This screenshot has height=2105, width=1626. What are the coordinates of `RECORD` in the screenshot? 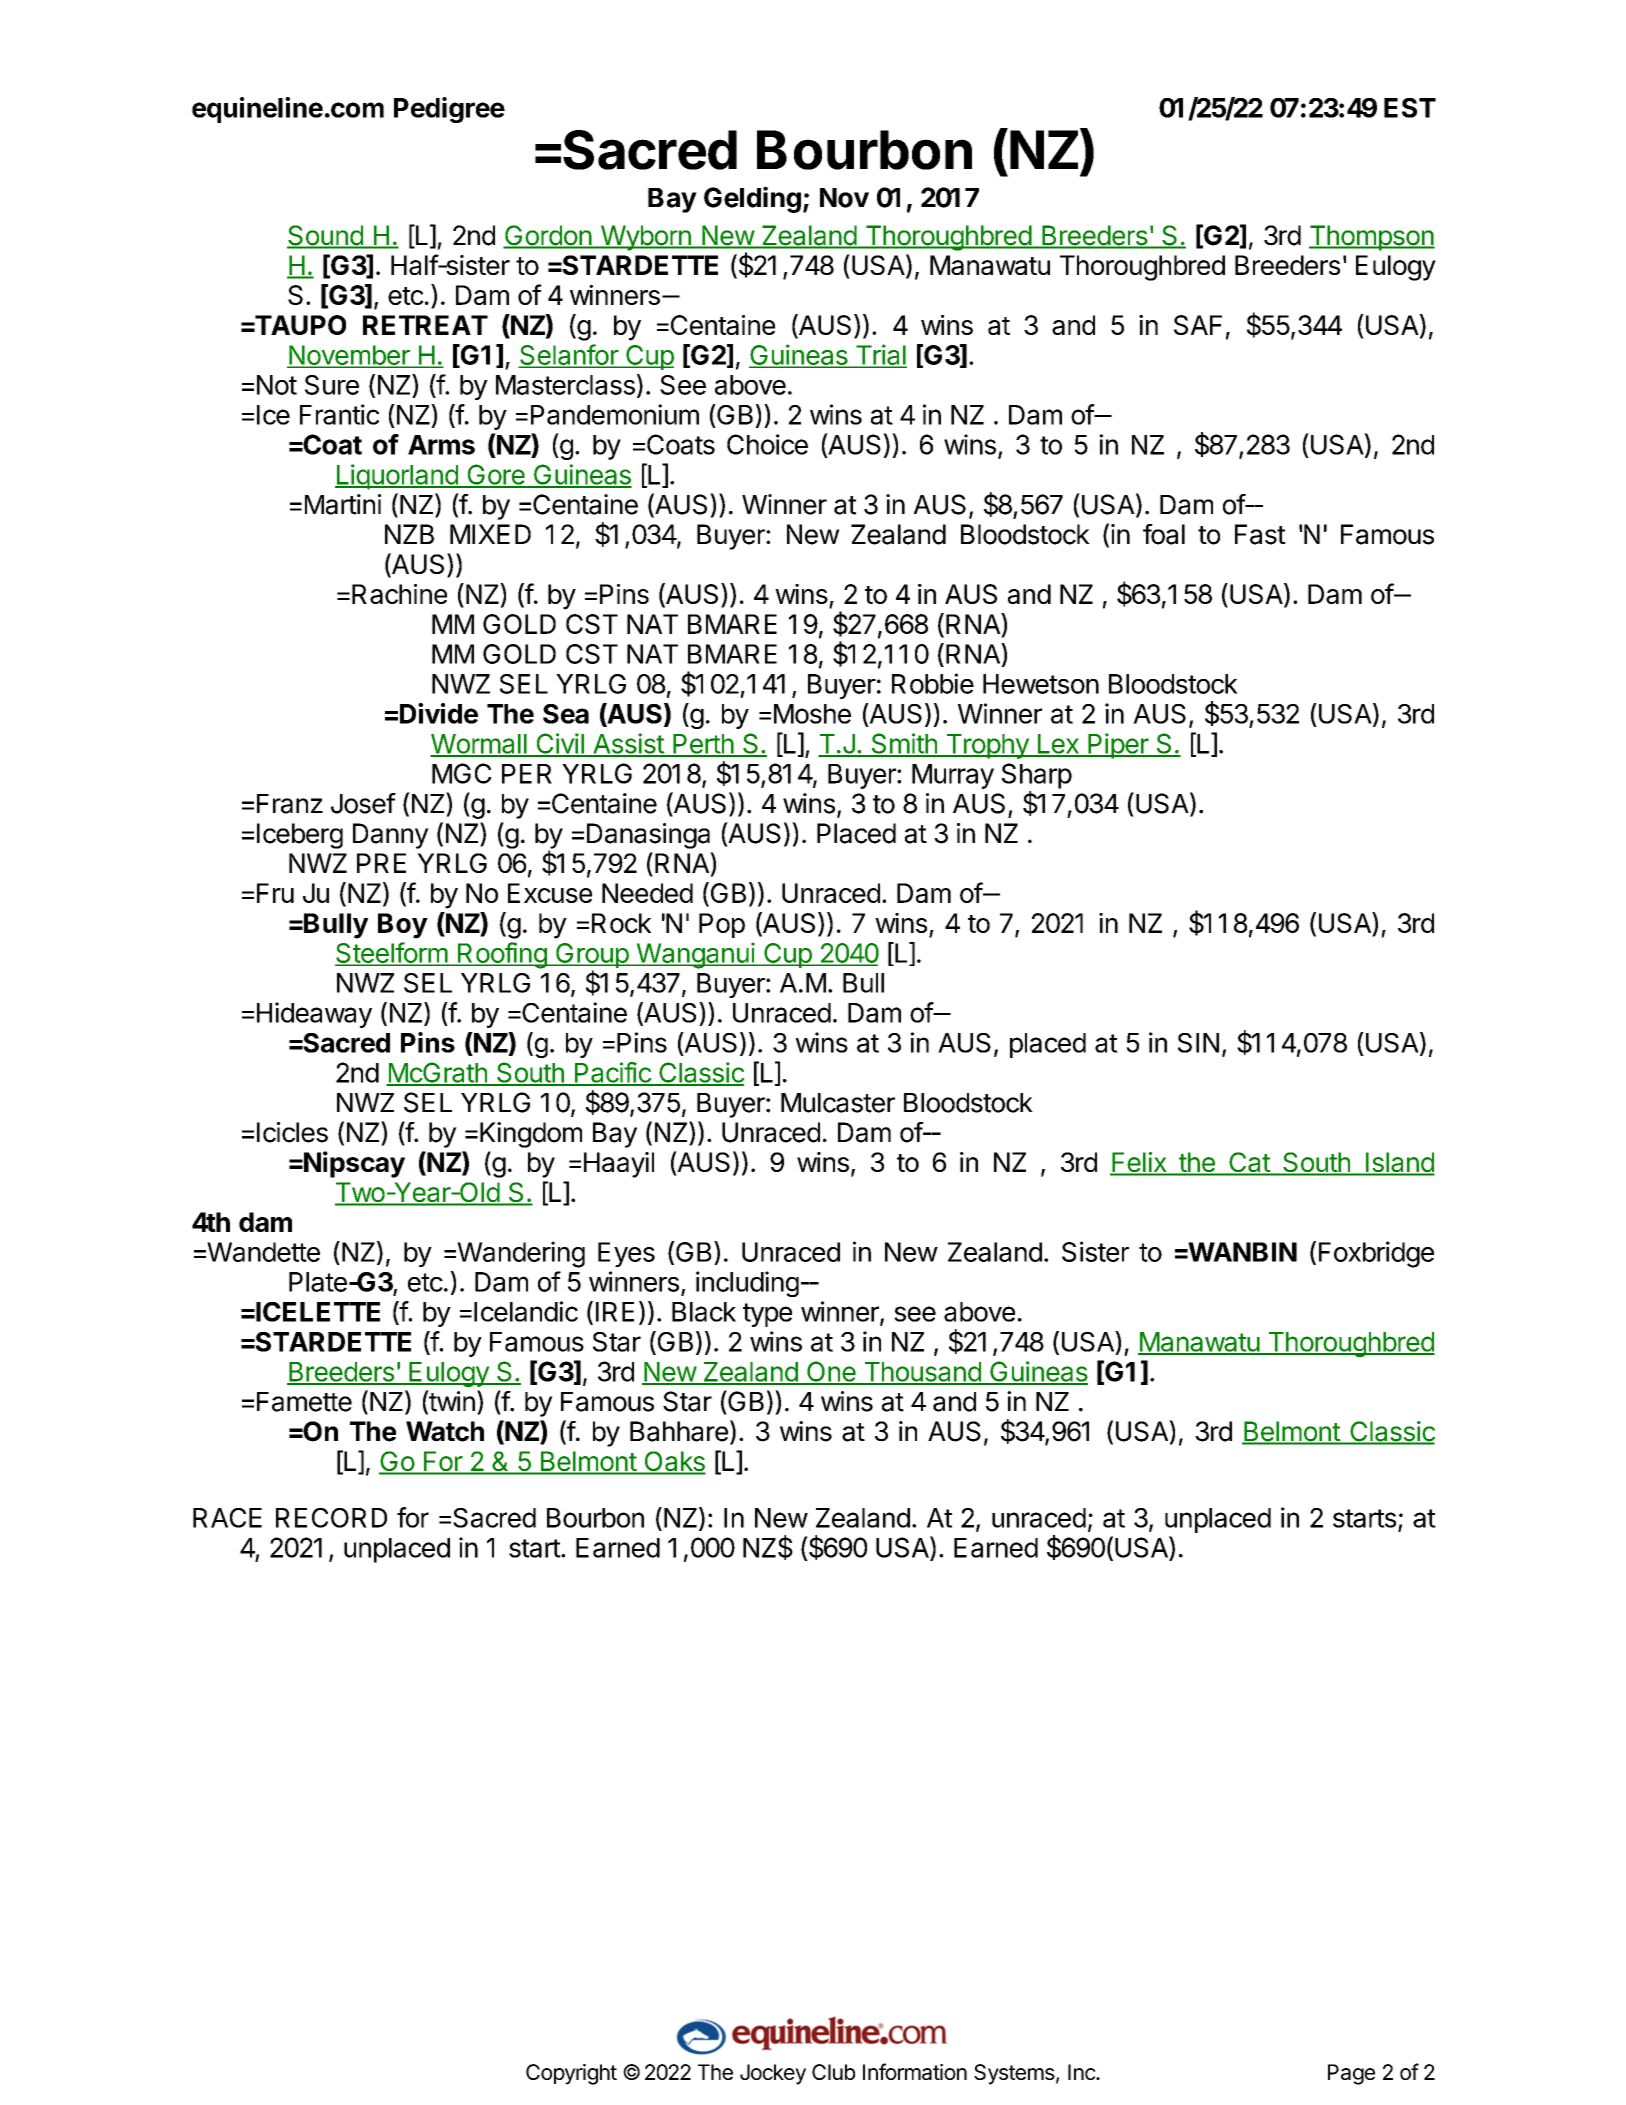 It's located at (331, 1518).
